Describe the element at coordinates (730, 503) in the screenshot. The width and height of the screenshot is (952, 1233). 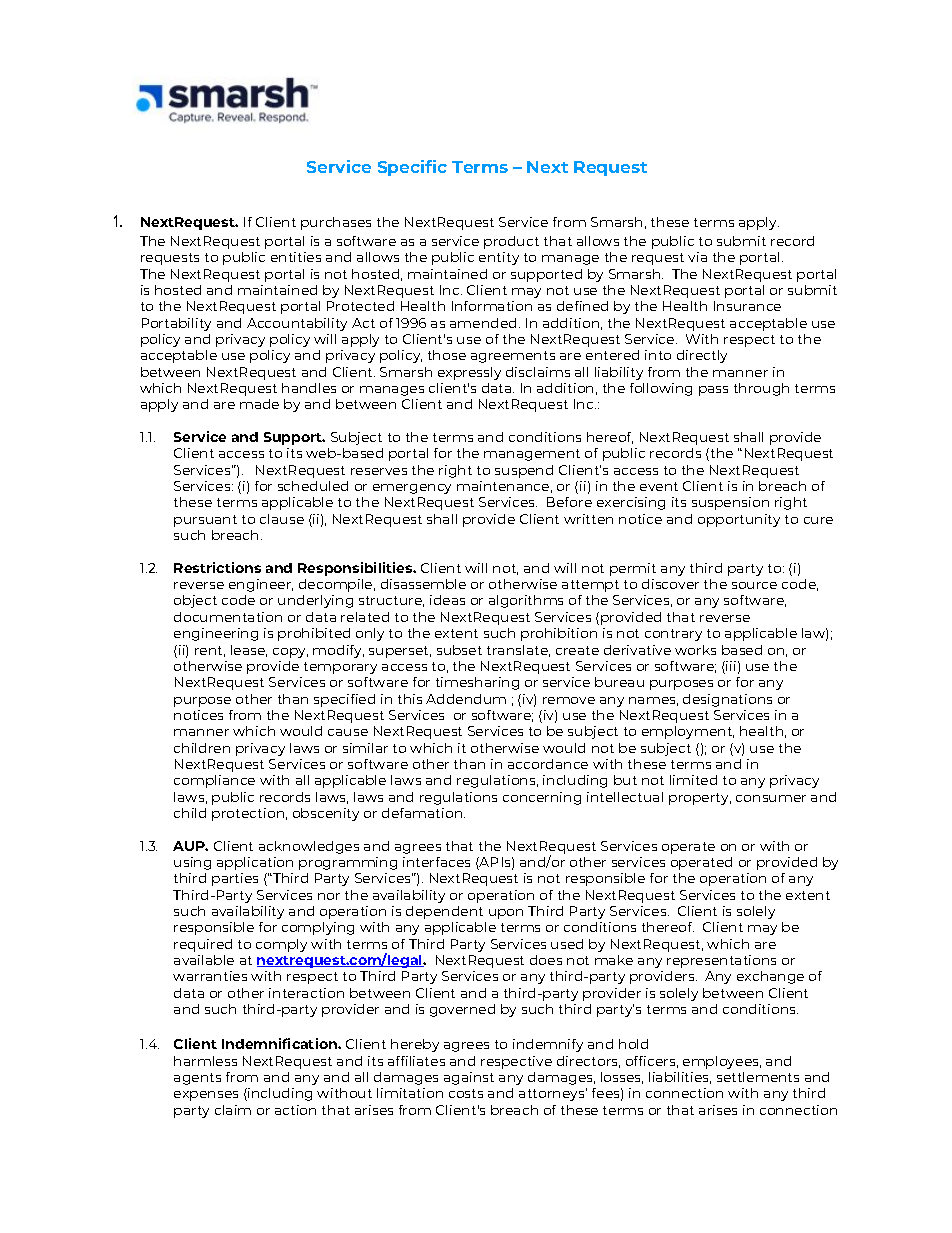
I see `suspension` at that location.
